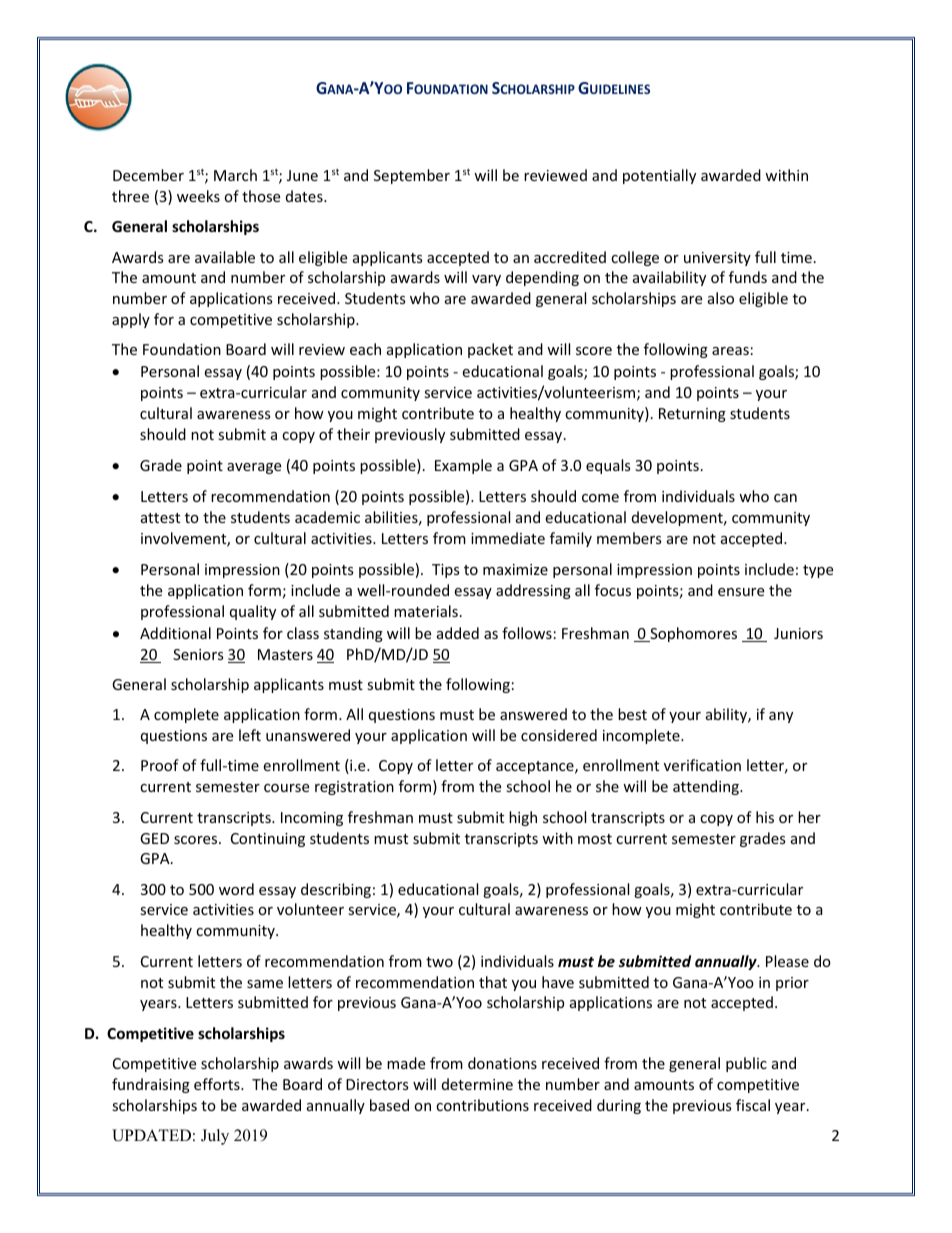 The image size is (952, 1233). What do you see at coordinates (412, 176) in the document?
I see `September` at bounding box center [412, 176].
